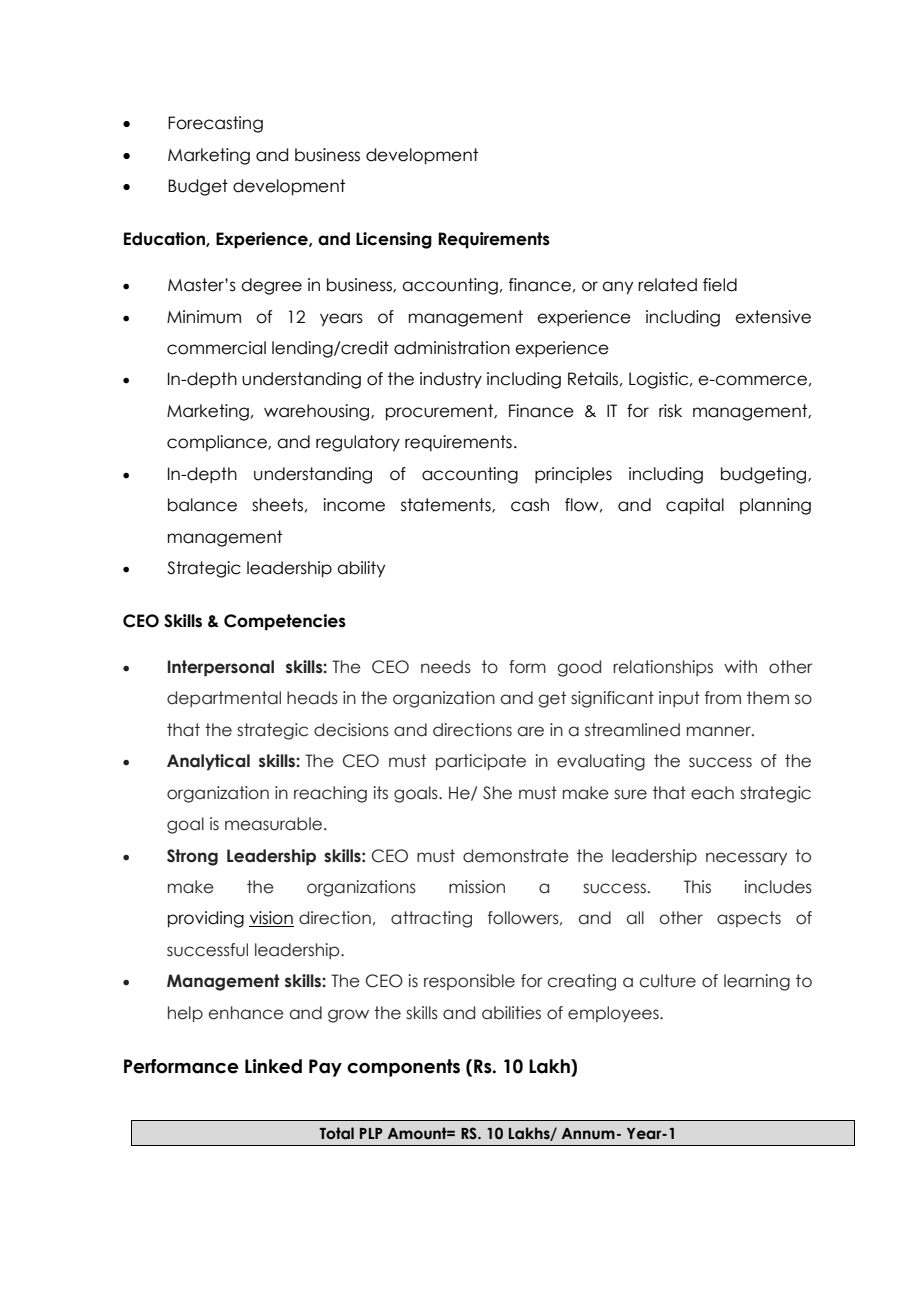 This document has width=924, height=1308. I want to click on compliance, so click(218, 443).
